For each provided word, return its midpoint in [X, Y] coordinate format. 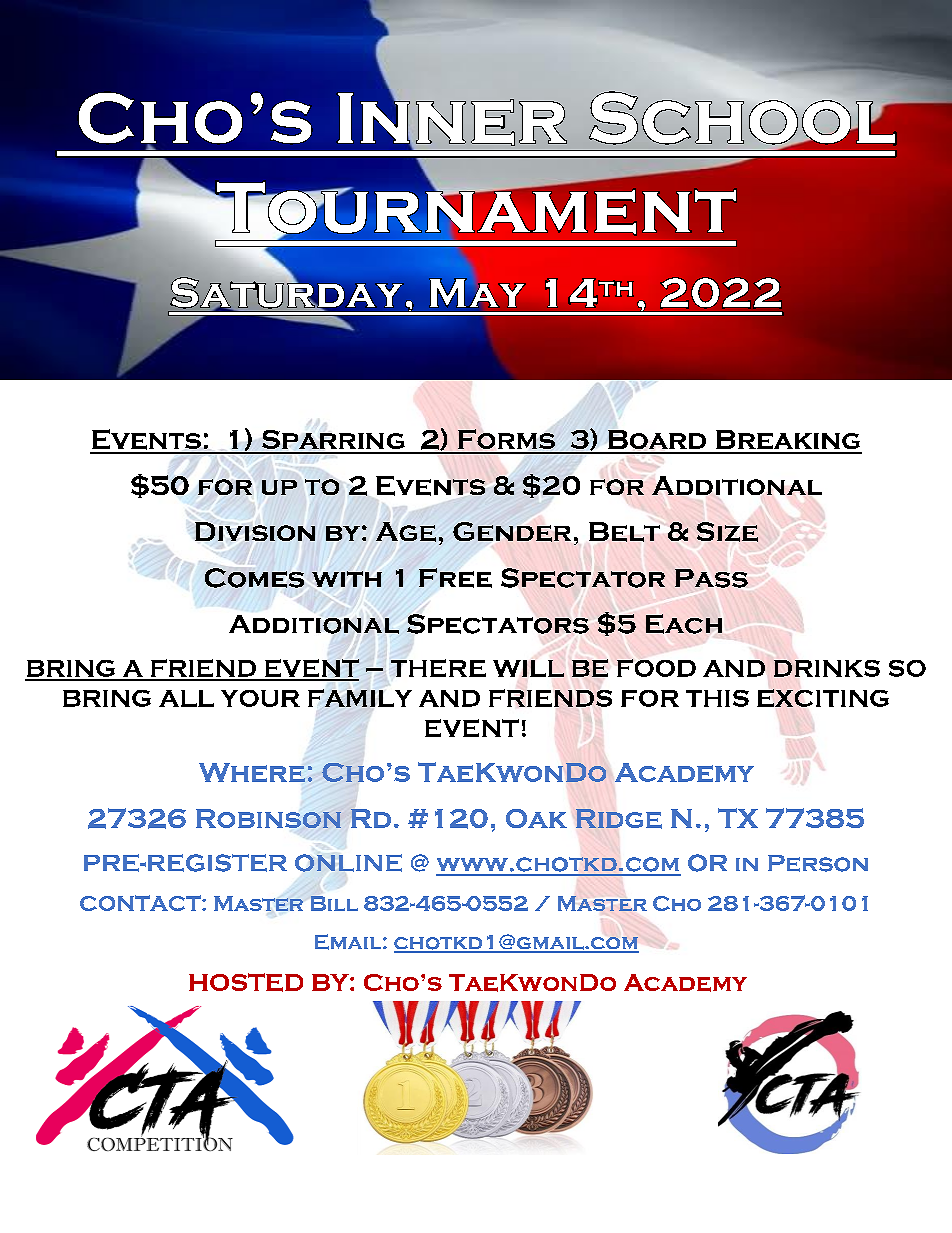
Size [727, 532]
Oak [536, 818]
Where [252, 772]
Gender [512, 532]
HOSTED [246, 982]
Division [255, 531]
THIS [717, 698]
